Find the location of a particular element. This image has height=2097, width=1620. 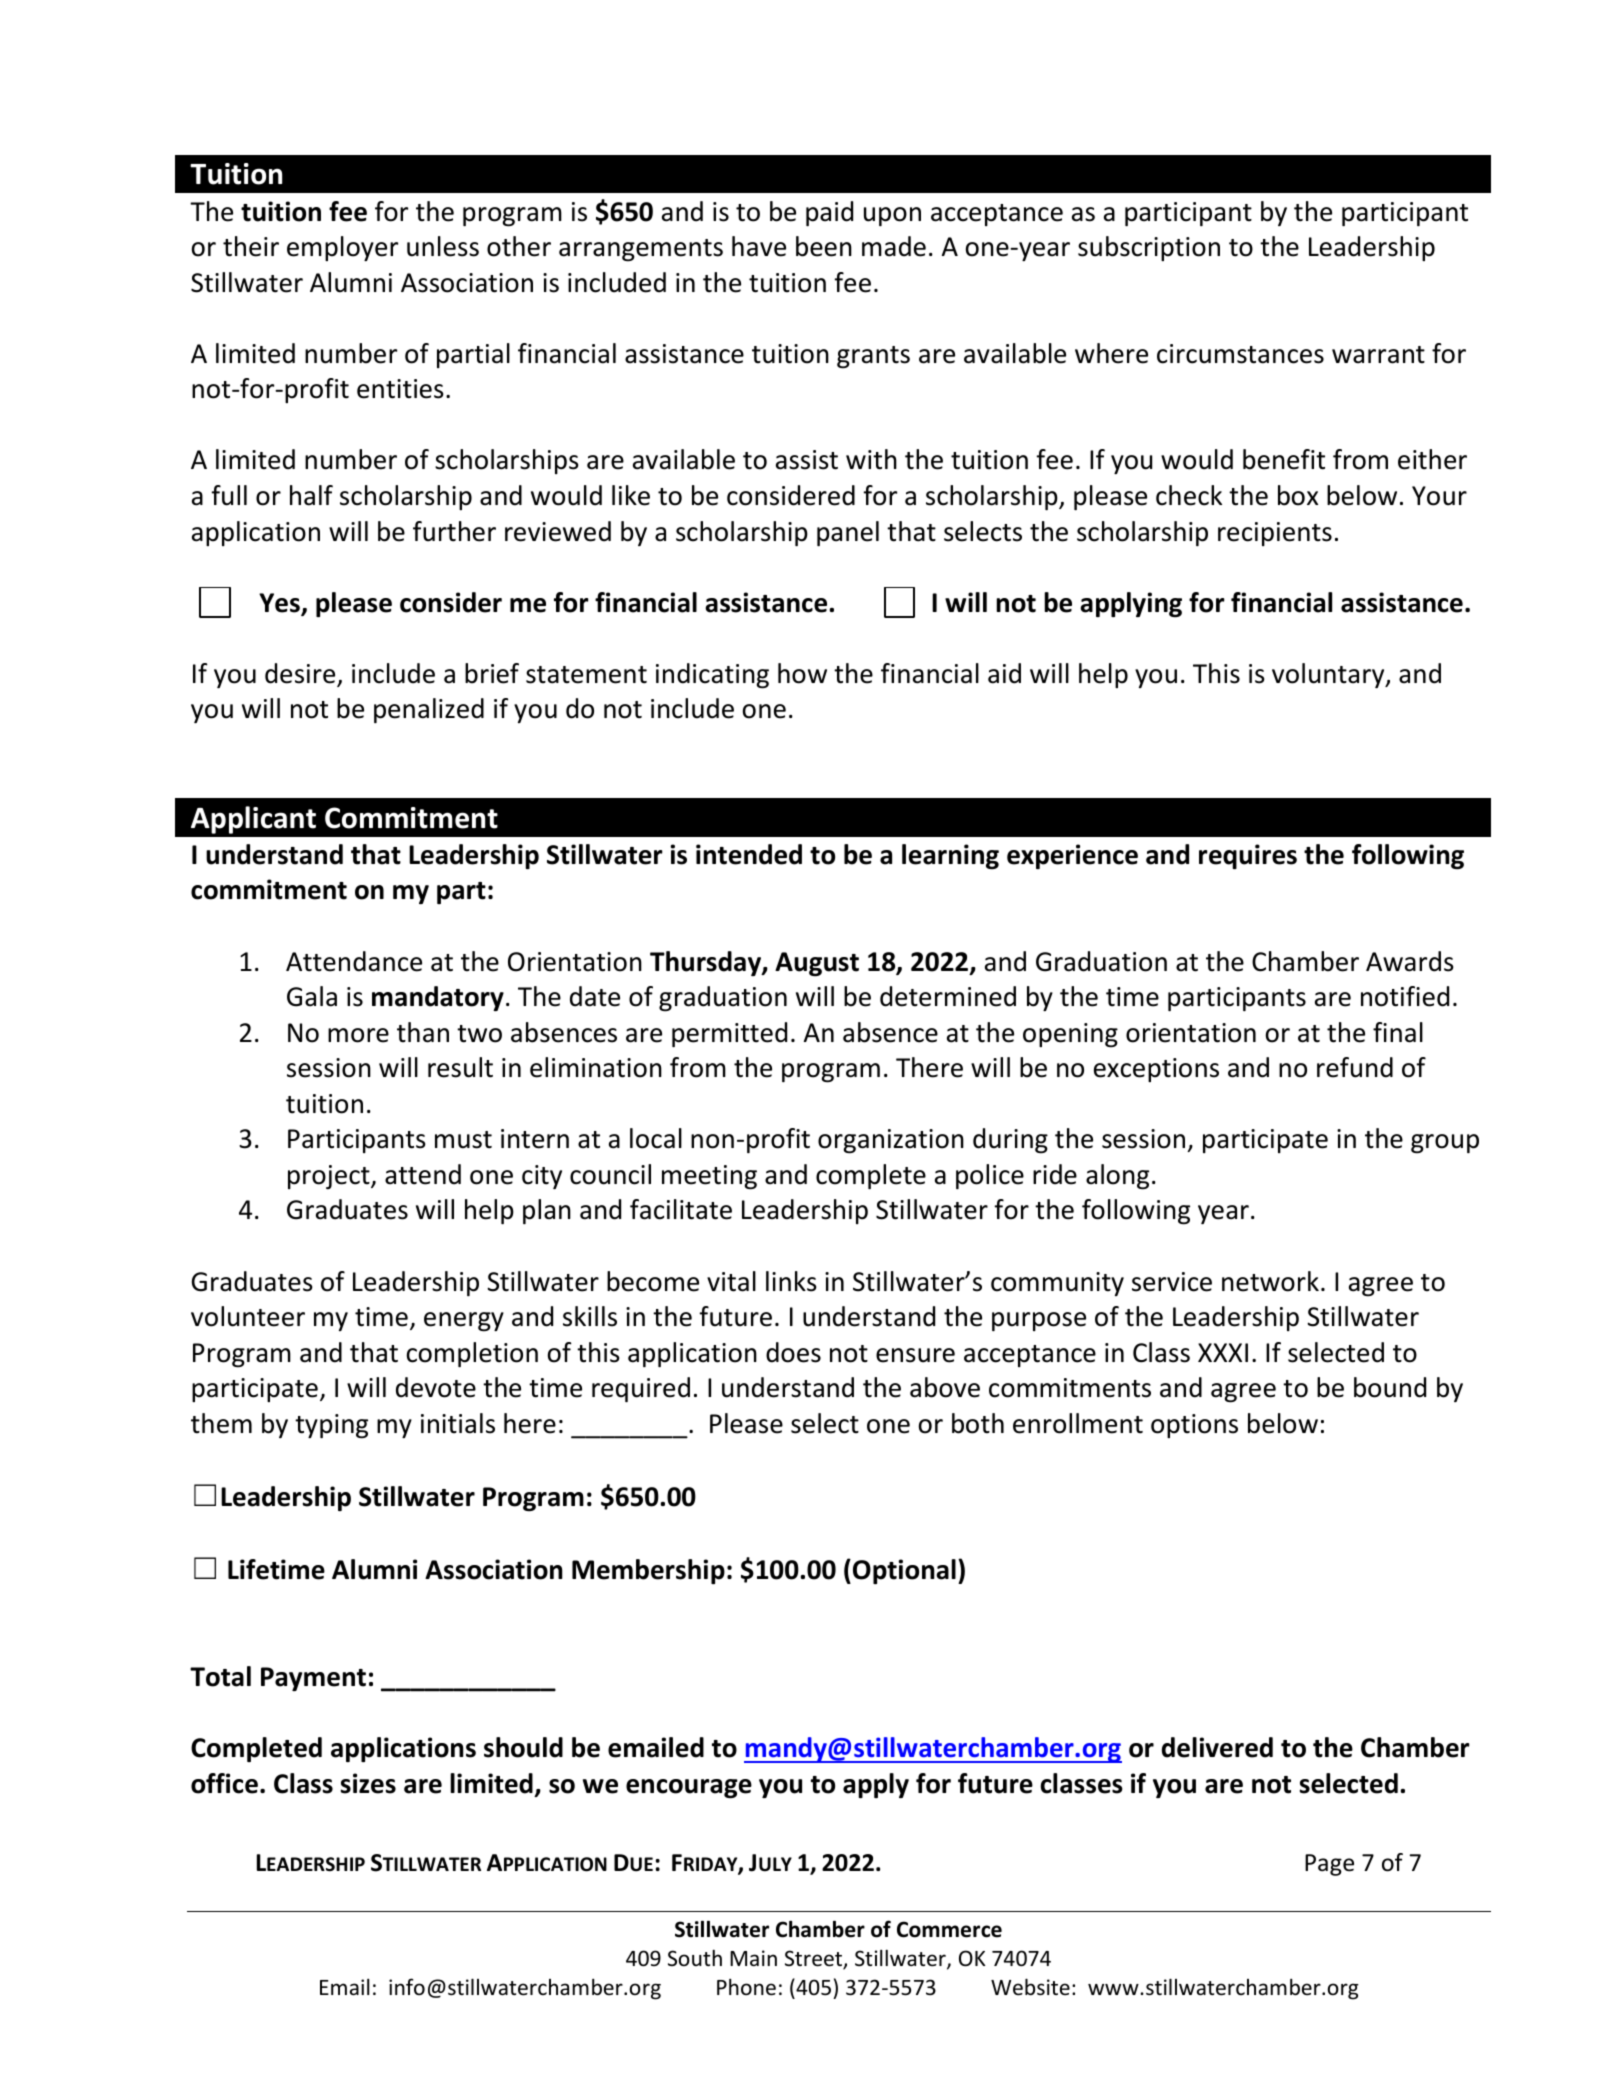

circumstances is located at coordinates (1240, 354).
